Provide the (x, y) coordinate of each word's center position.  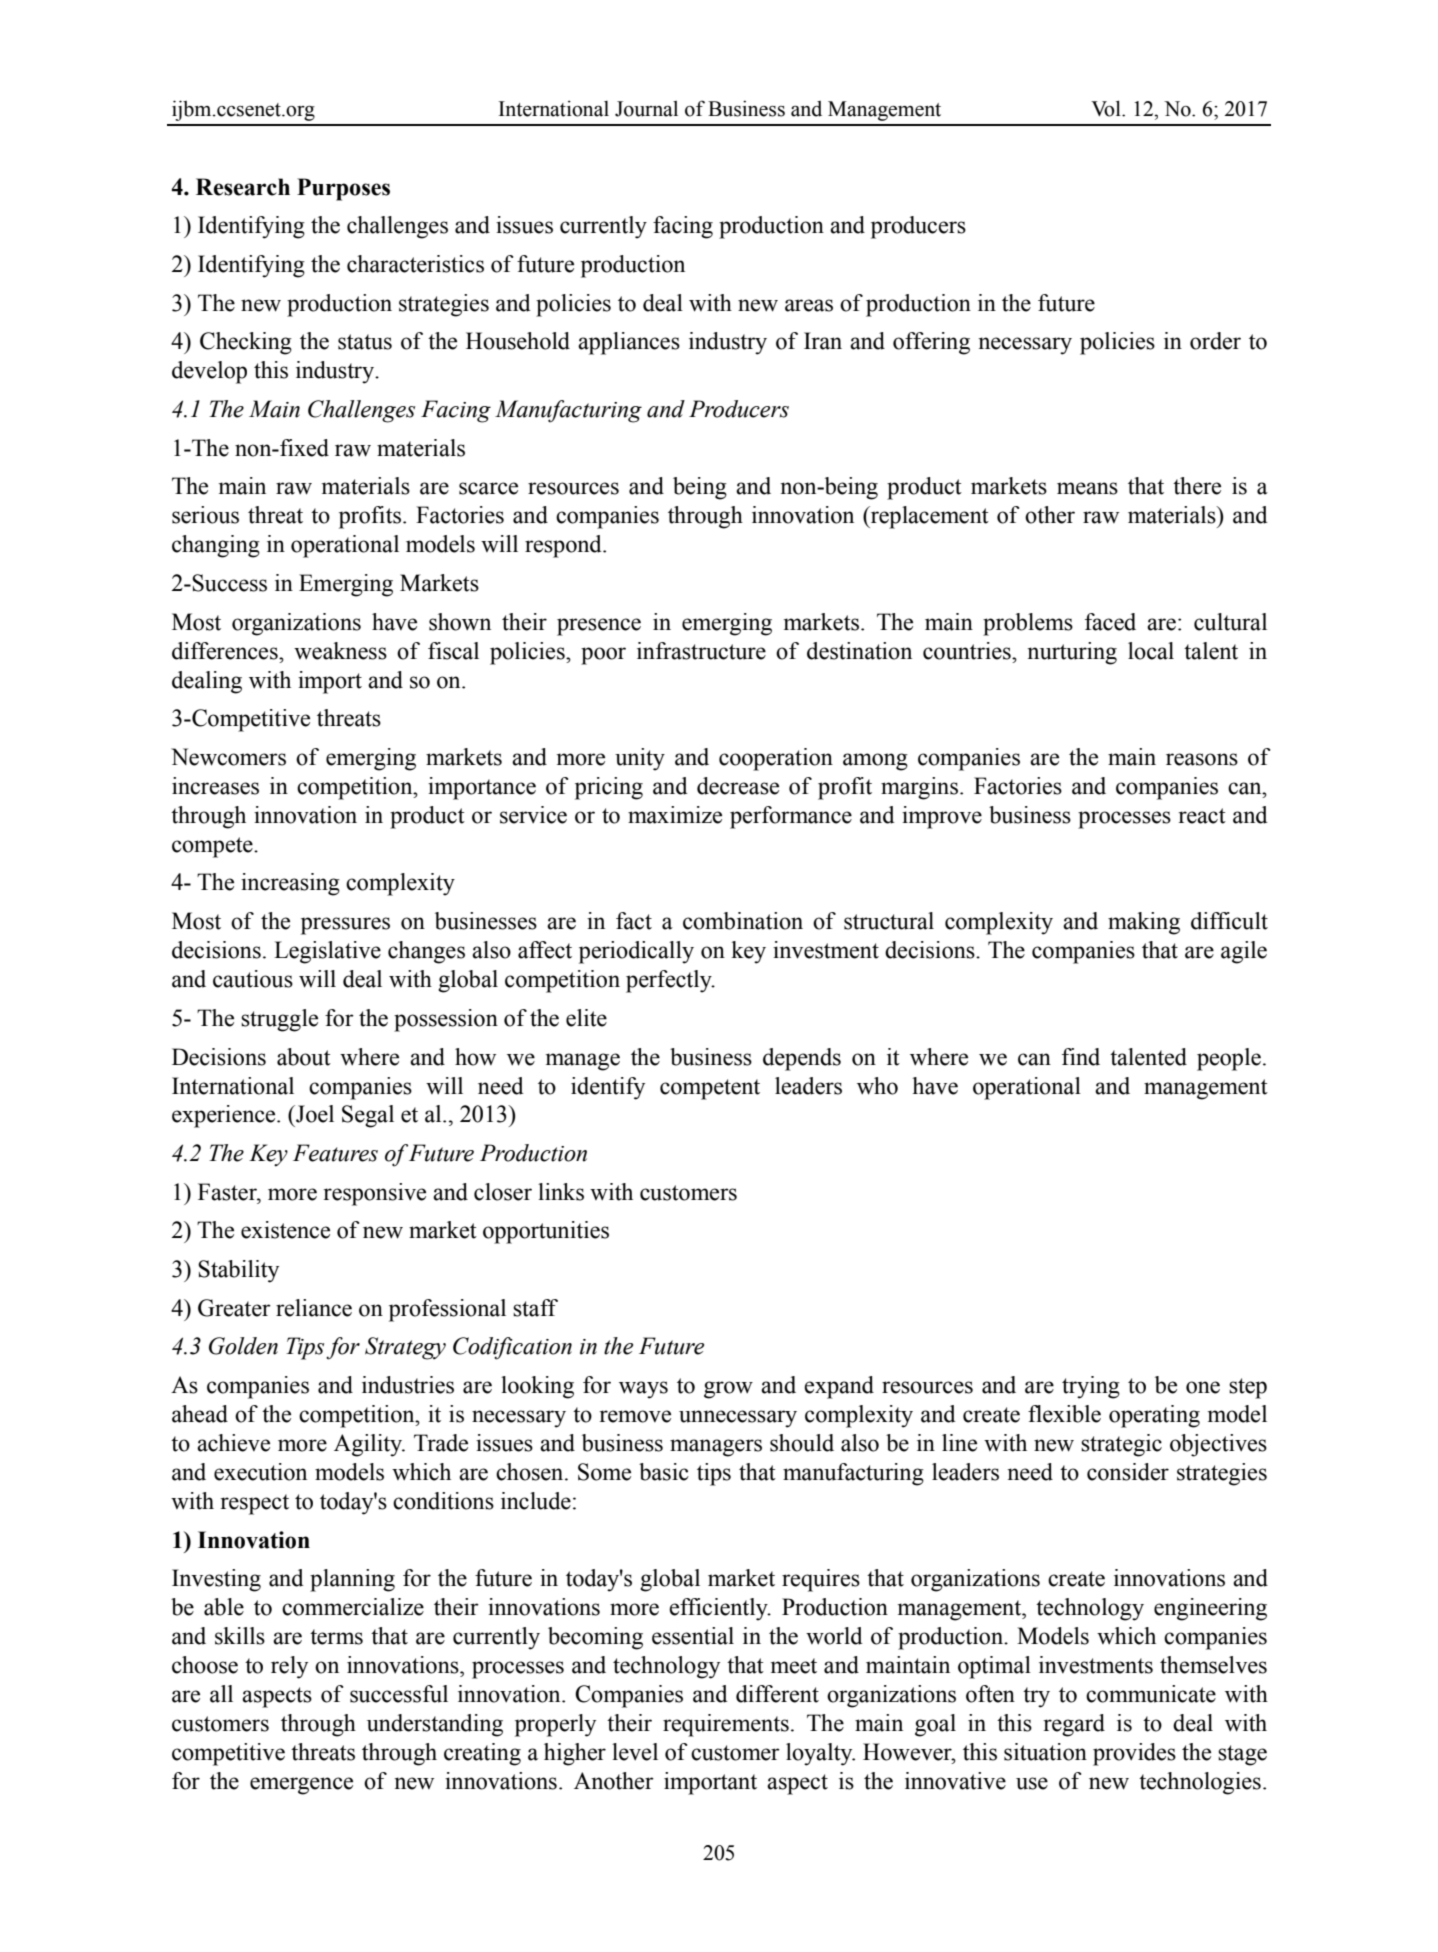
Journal (646, 108)
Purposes (343, 189)
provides (1134, 1754)
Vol (1107, 108)
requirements (726, 1725)
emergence (301, 1786)
